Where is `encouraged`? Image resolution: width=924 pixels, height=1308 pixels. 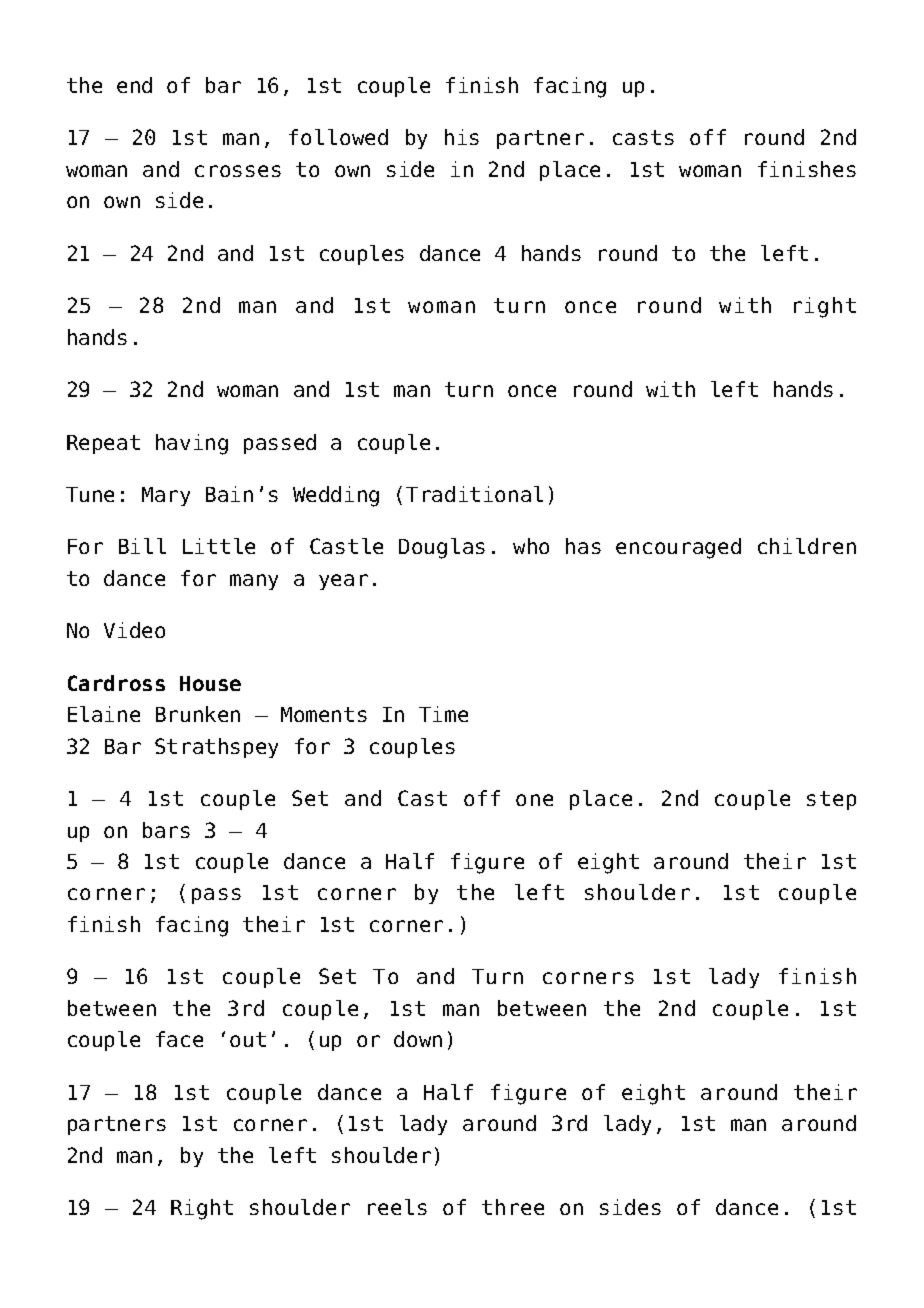 encouraged is located at coordinates (678, 548).
